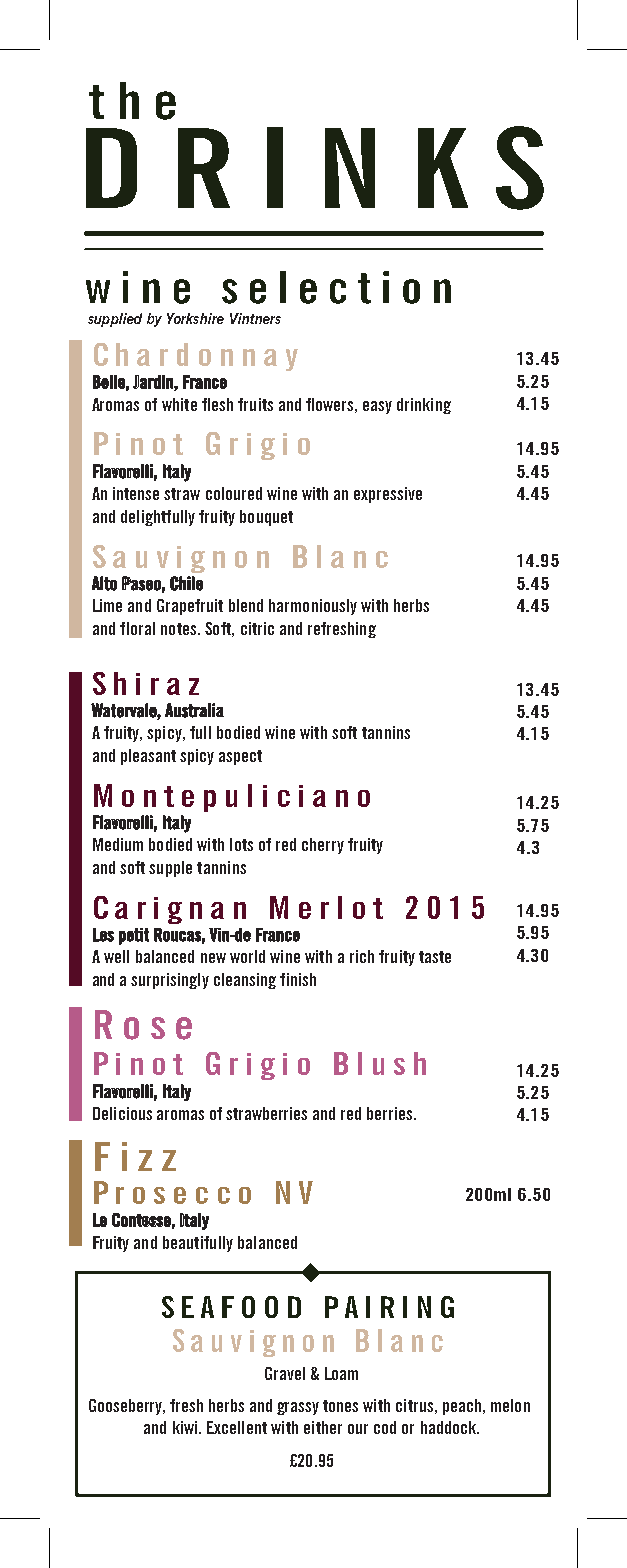 The image size is (627, 1568). What do you see at coordinates (435, 957) in the page?
I see `taste` at bounding box center [435, 957].
